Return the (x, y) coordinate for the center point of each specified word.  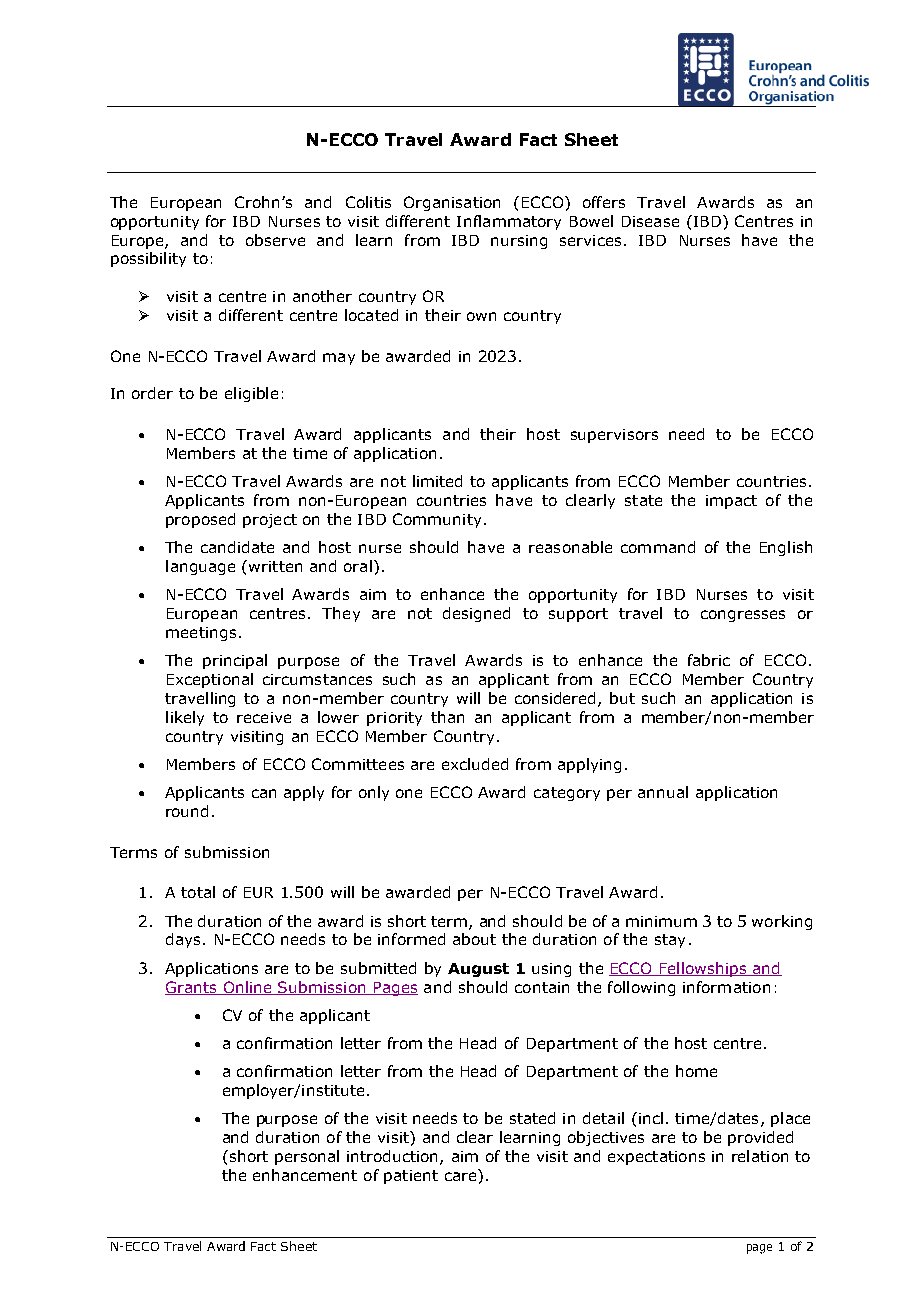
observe (275, 240)
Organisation (452, 203)
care (460, 1176)
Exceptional (210, 680)
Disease (650, 221)
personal (307, 1157)
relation (760, 1156)
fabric (709, 660)
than (447, 717)
